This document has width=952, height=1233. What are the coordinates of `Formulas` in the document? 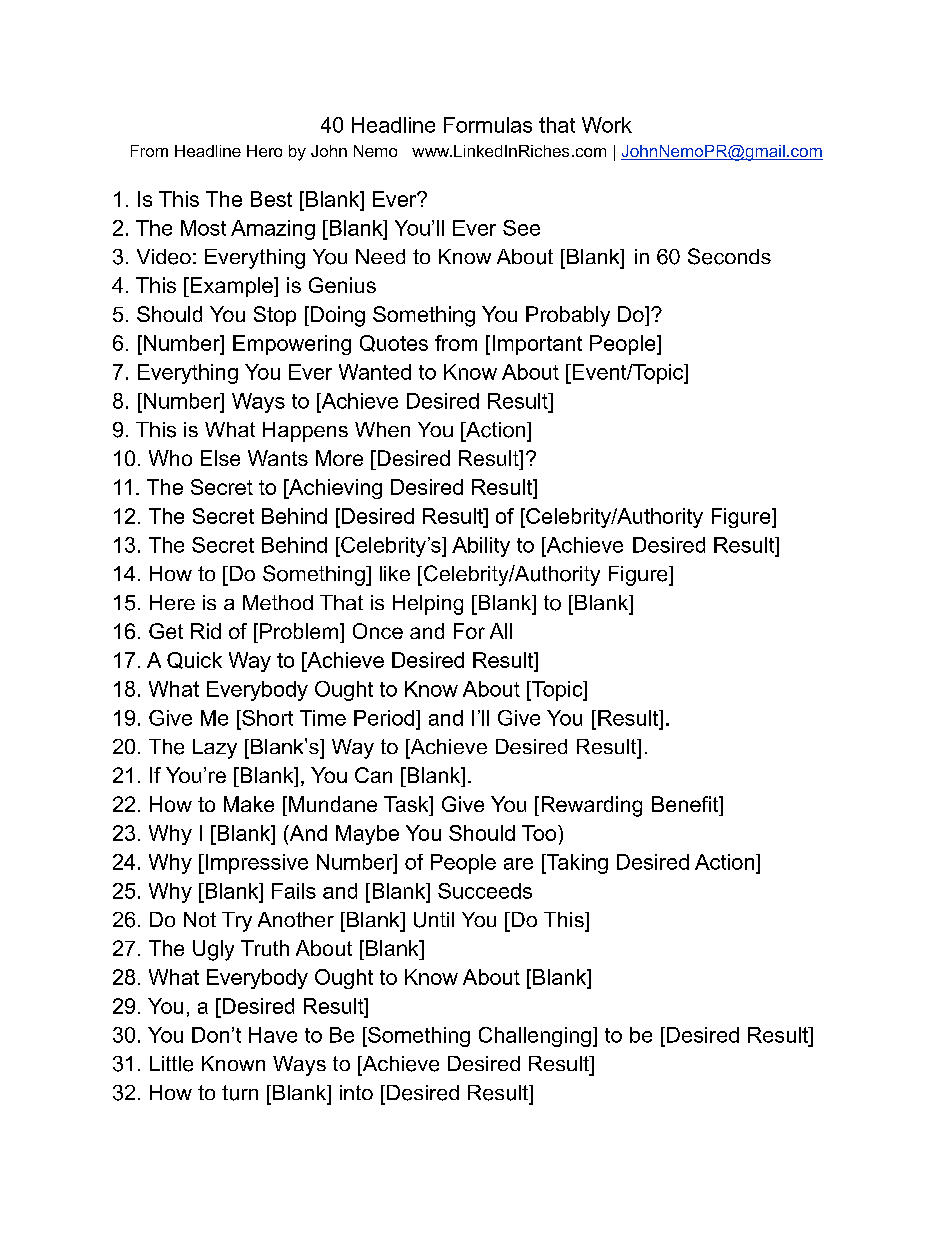 It's located at (488, 125).
